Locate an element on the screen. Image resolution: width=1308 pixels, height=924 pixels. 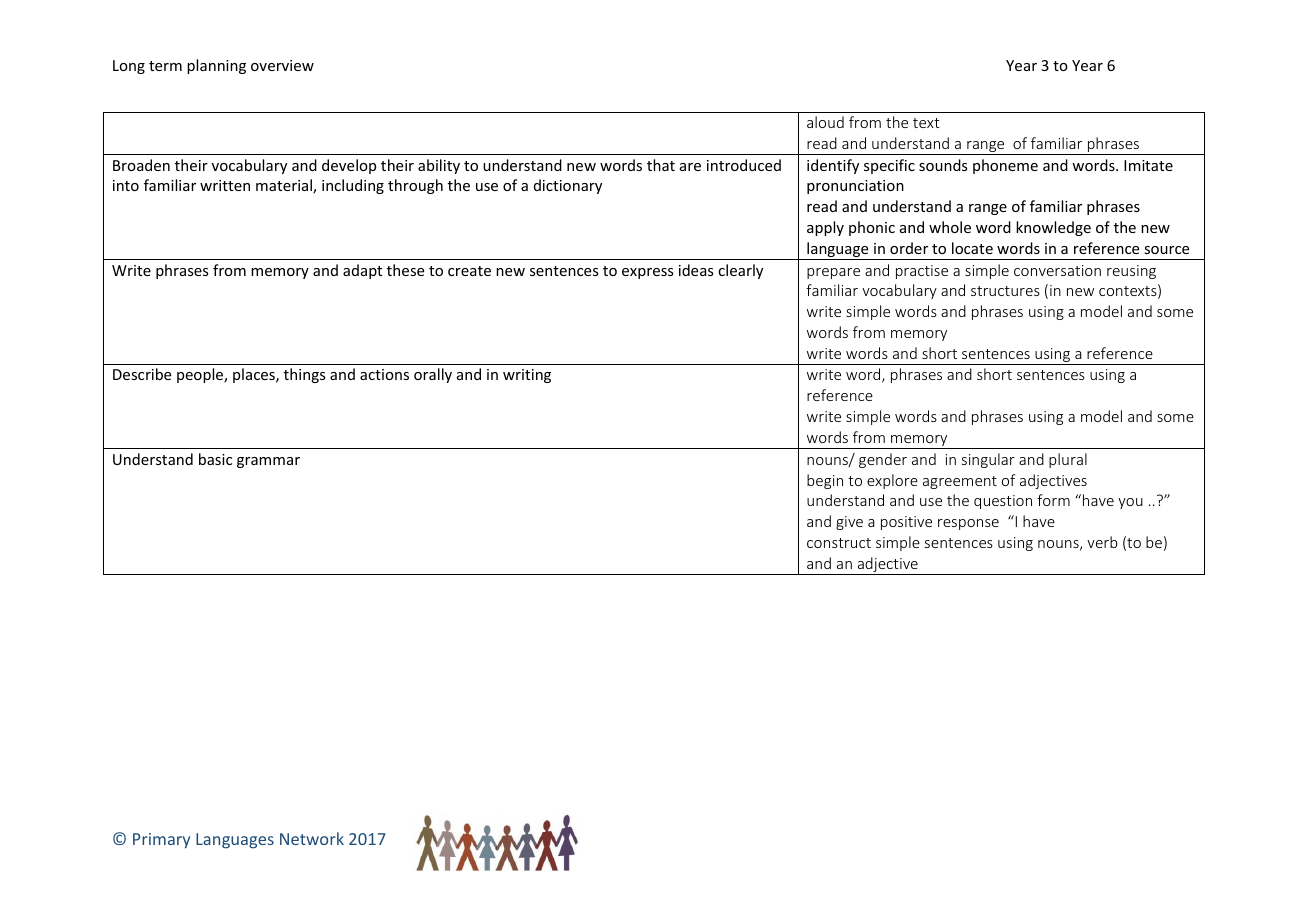
phoneme is located at coordinates (1005, 166).
